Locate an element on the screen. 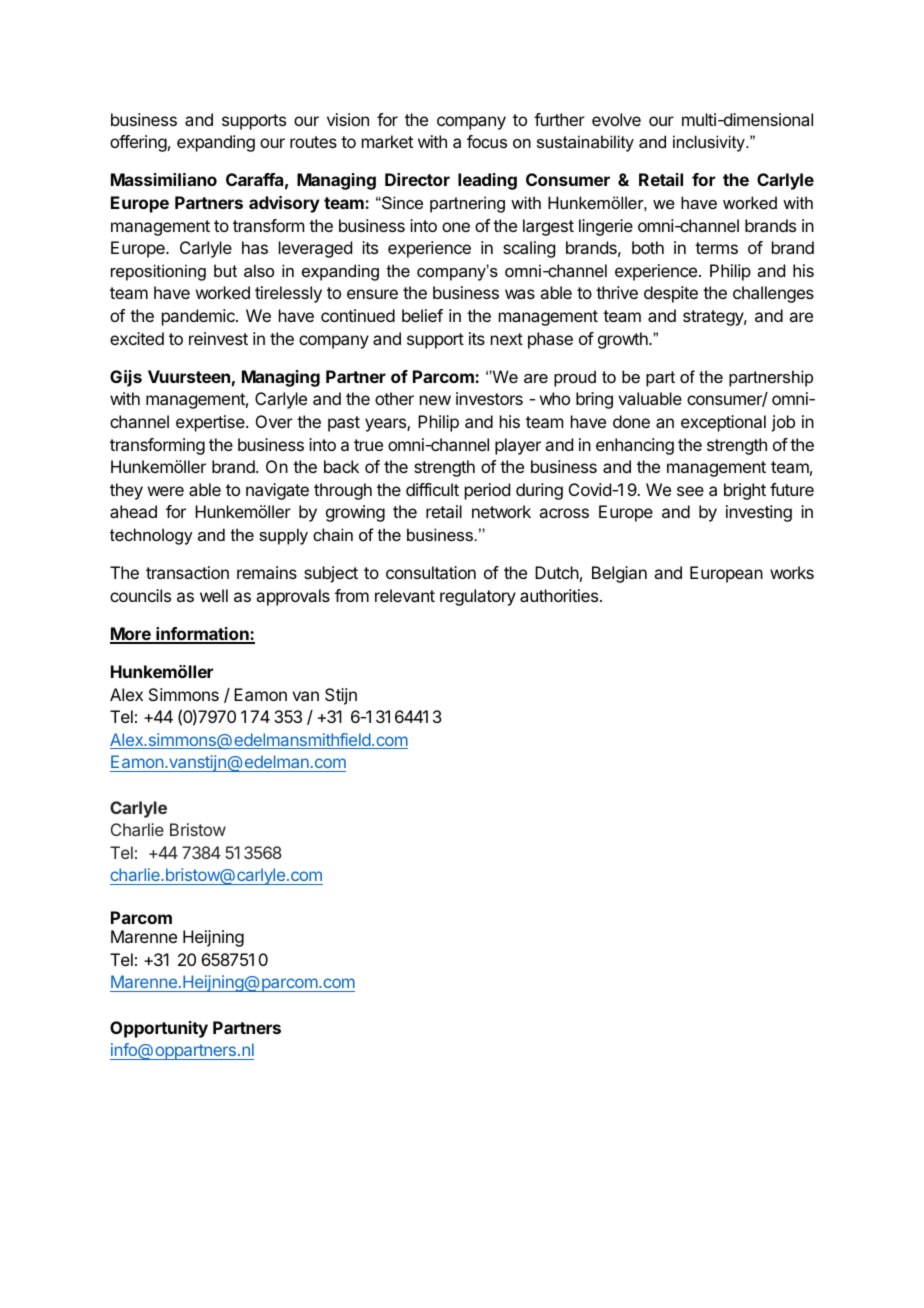 This screenshot has height=1308, width=924. focus is located at coordinates (487, 141).
